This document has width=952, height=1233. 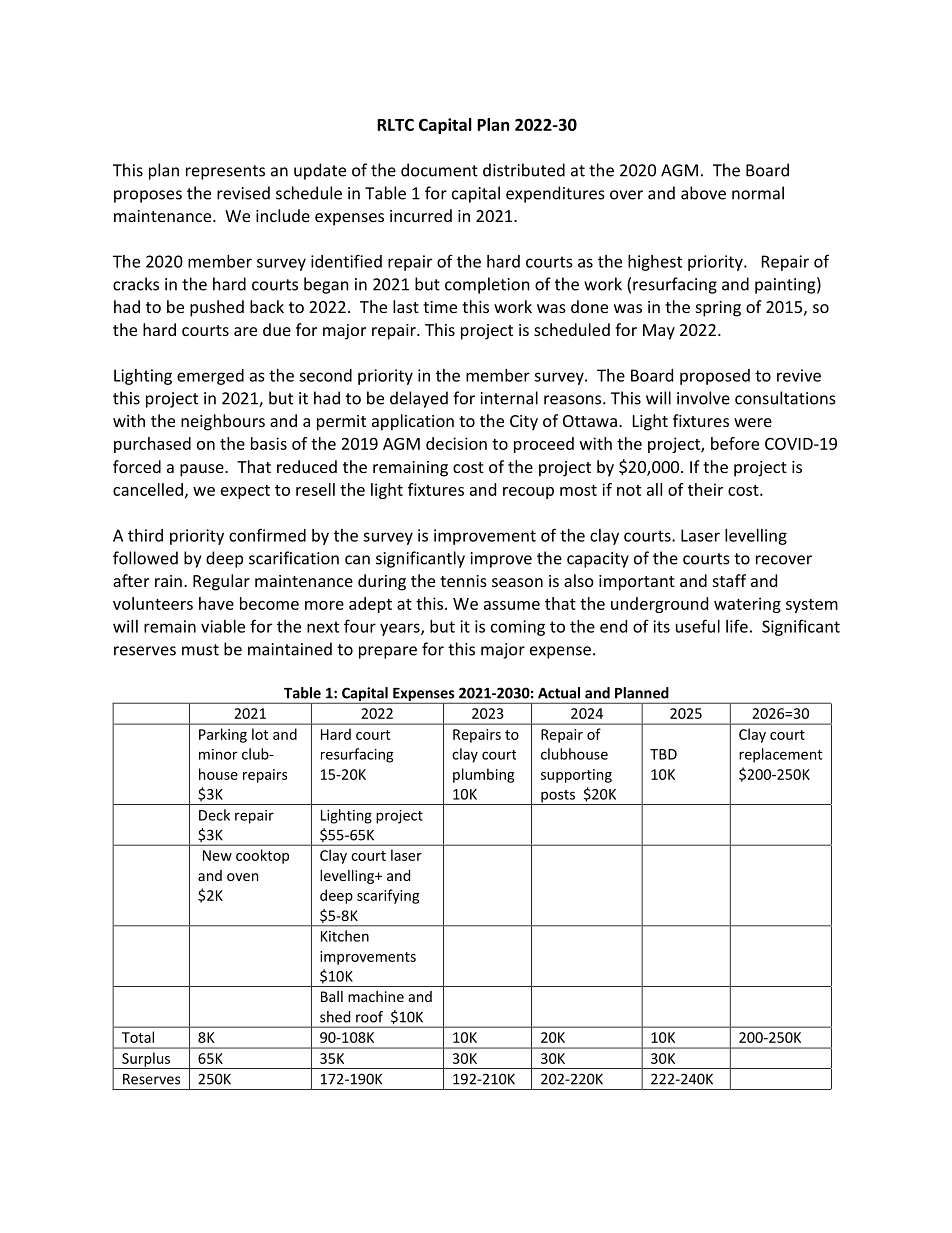 I want to click on machine, so click(x=376, y=996).
